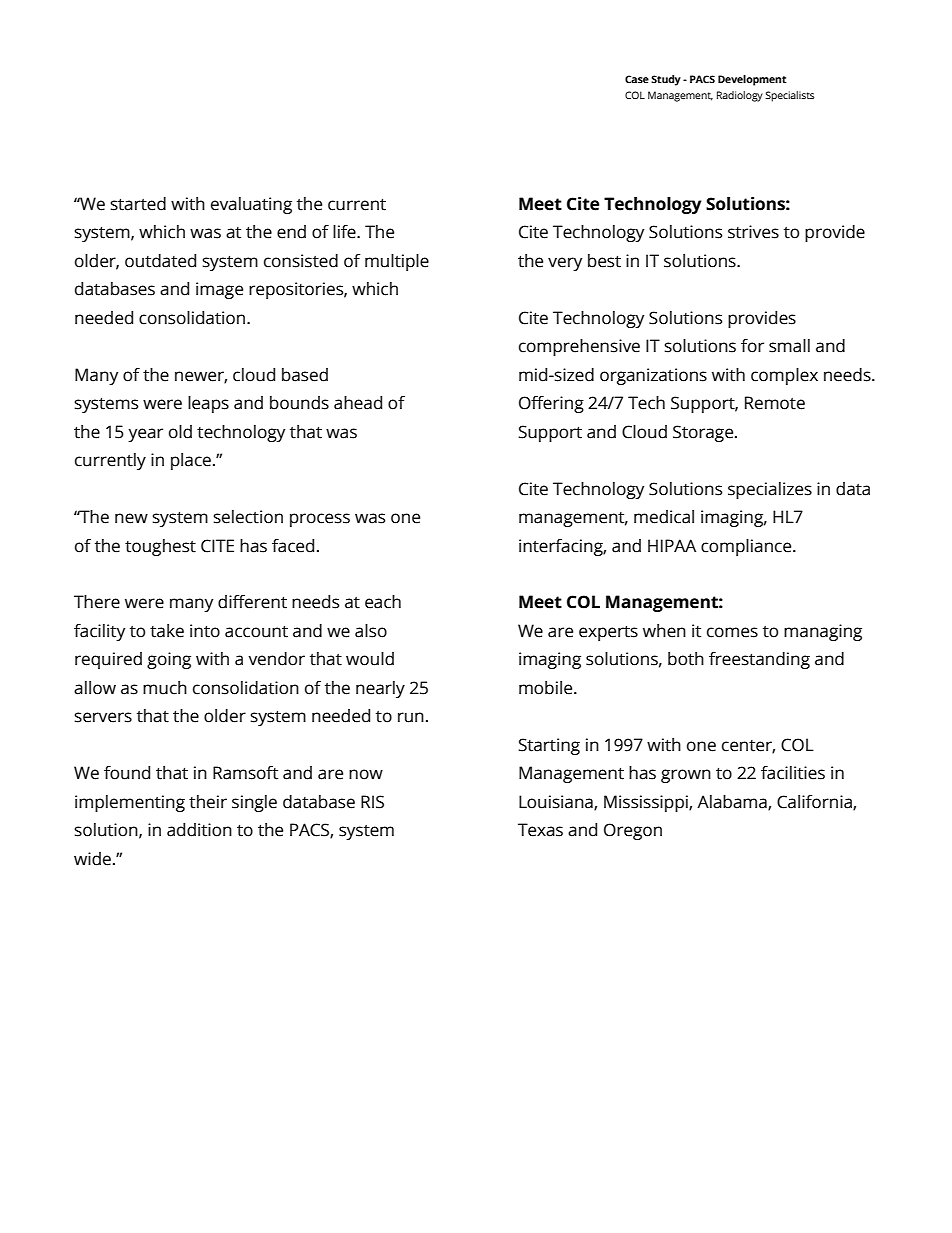  Describe the element at coordinates (551, 404) in the image. I see `Offering` at that location.
